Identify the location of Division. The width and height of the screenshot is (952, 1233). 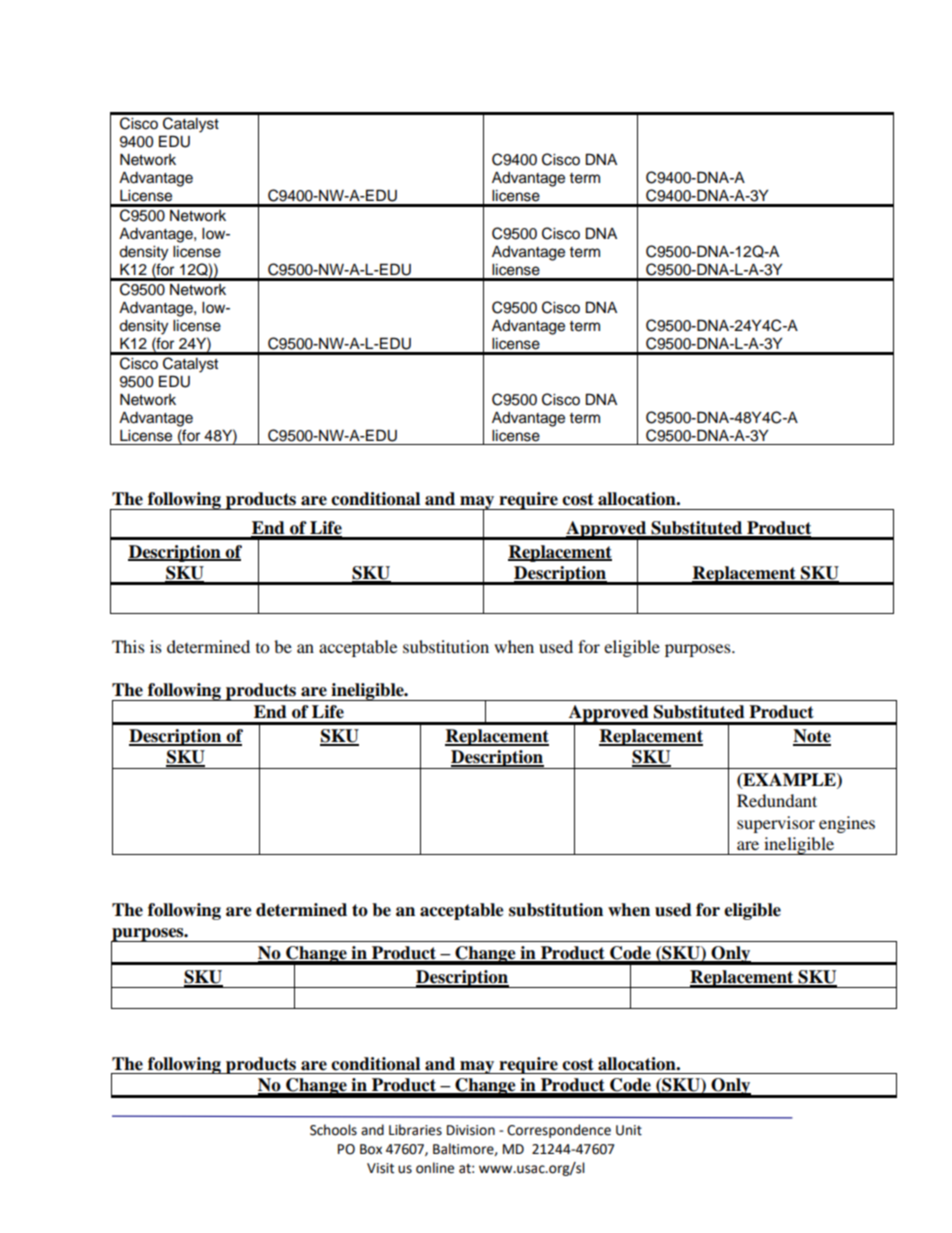
(471, 1130).
